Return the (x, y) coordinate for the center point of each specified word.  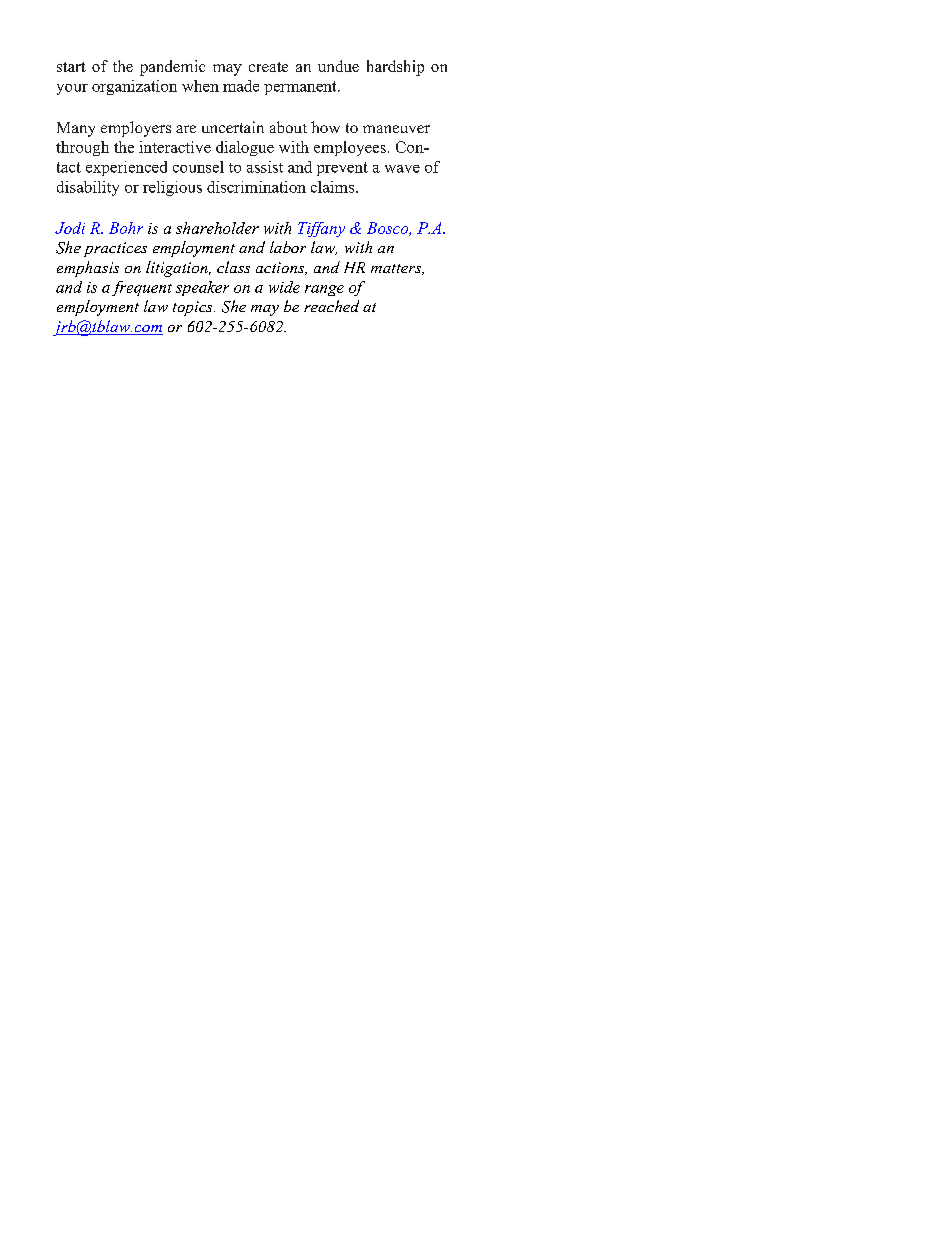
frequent (142, 288)
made (241, 86)
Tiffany (321, 229)
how (325, 127)
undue (338, 66)
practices (115, 249)
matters (397, 269)
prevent (342, 169)
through (82, 148)
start (71, 67)
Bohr (126, 228)
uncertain (233, 127)
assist (265, 167)
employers (136, 129)
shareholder (217, 228)
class (233, 267)
